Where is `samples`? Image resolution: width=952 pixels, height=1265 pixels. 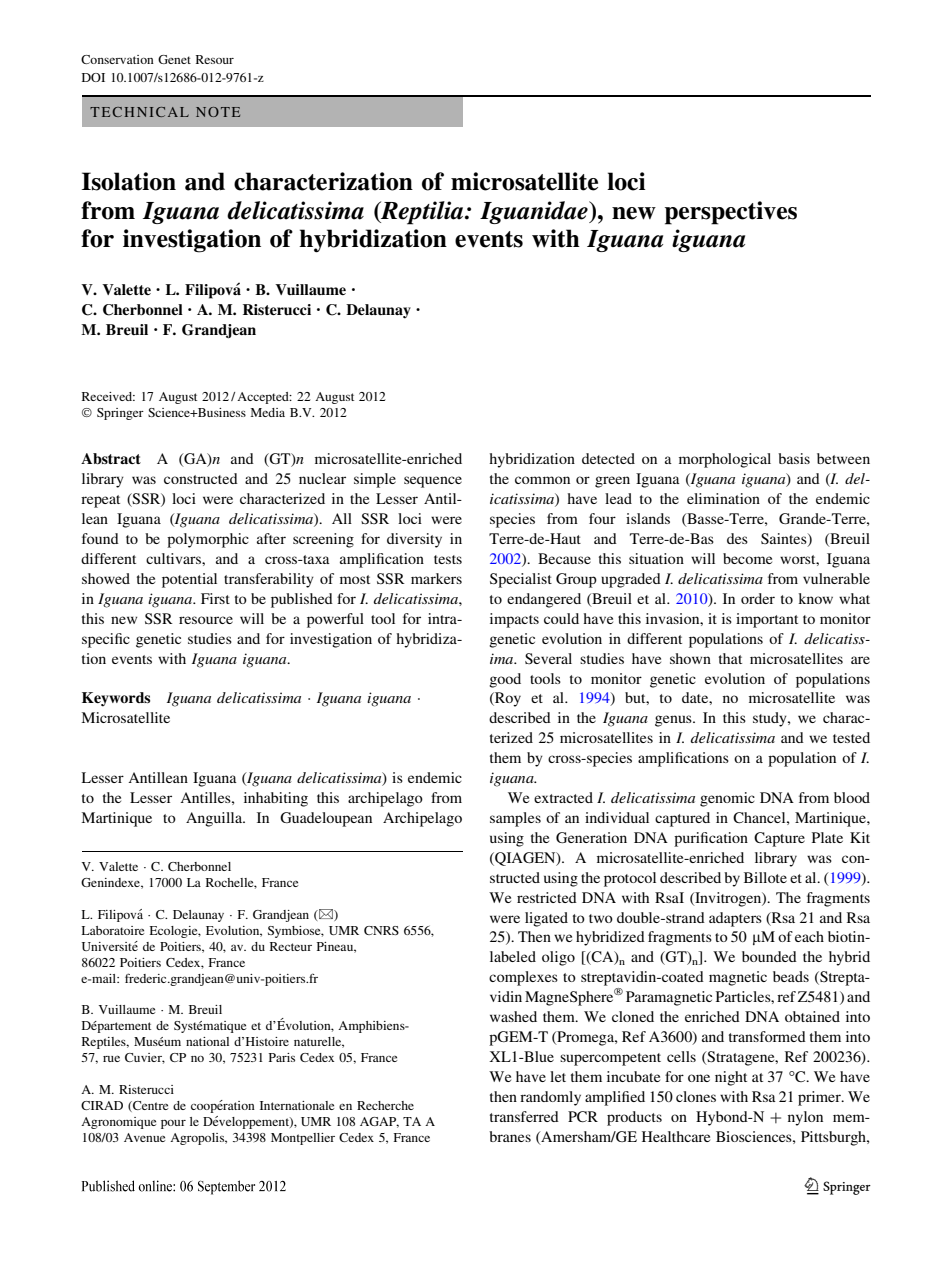
samples is located at coordinates (515, 819).
